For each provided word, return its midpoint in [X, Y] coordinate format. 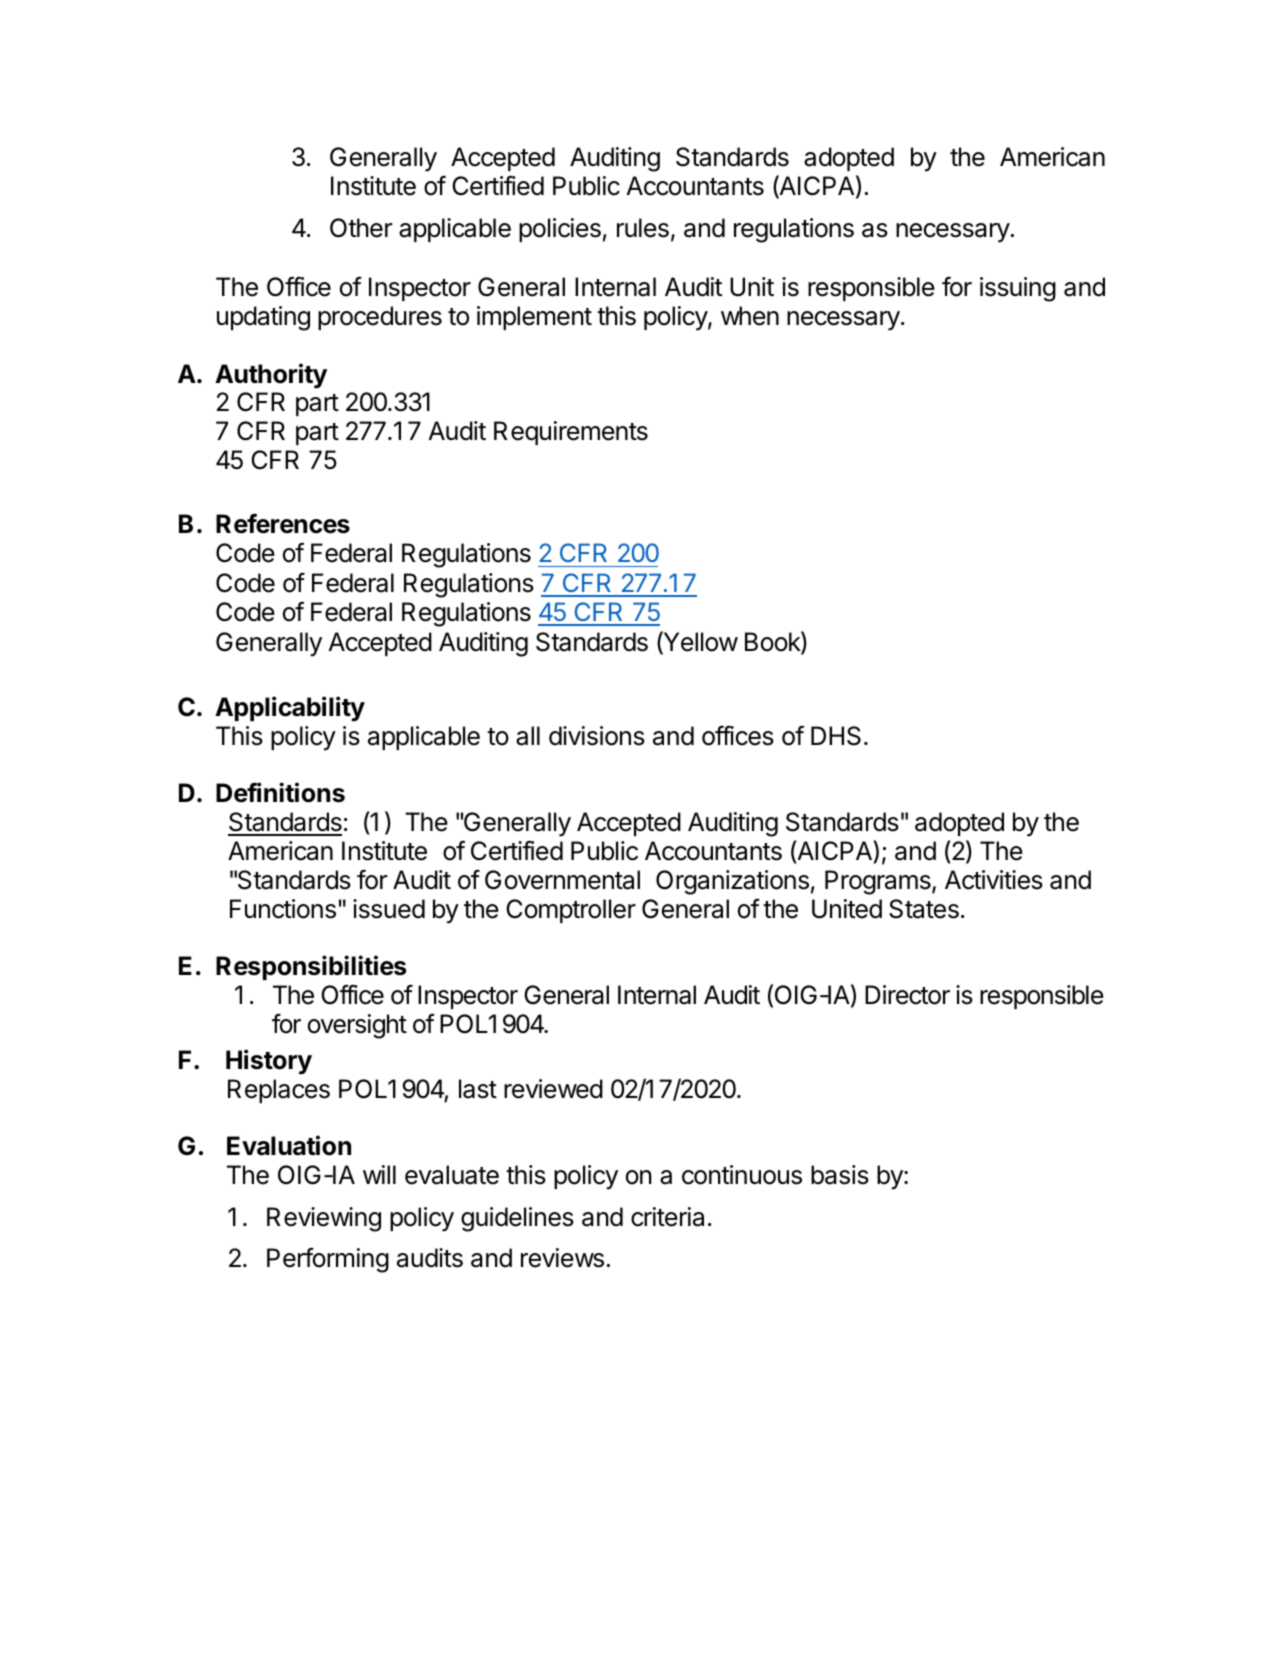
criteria [667, 1217]
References [283, 523]
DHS [836, 736]
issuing [1018, 289]
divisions [597, 736]
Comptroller [571, 911]
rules [643, 228]
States [924, 909]
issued [389, 909]
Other [361, 228]
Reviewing [324, 1219]
